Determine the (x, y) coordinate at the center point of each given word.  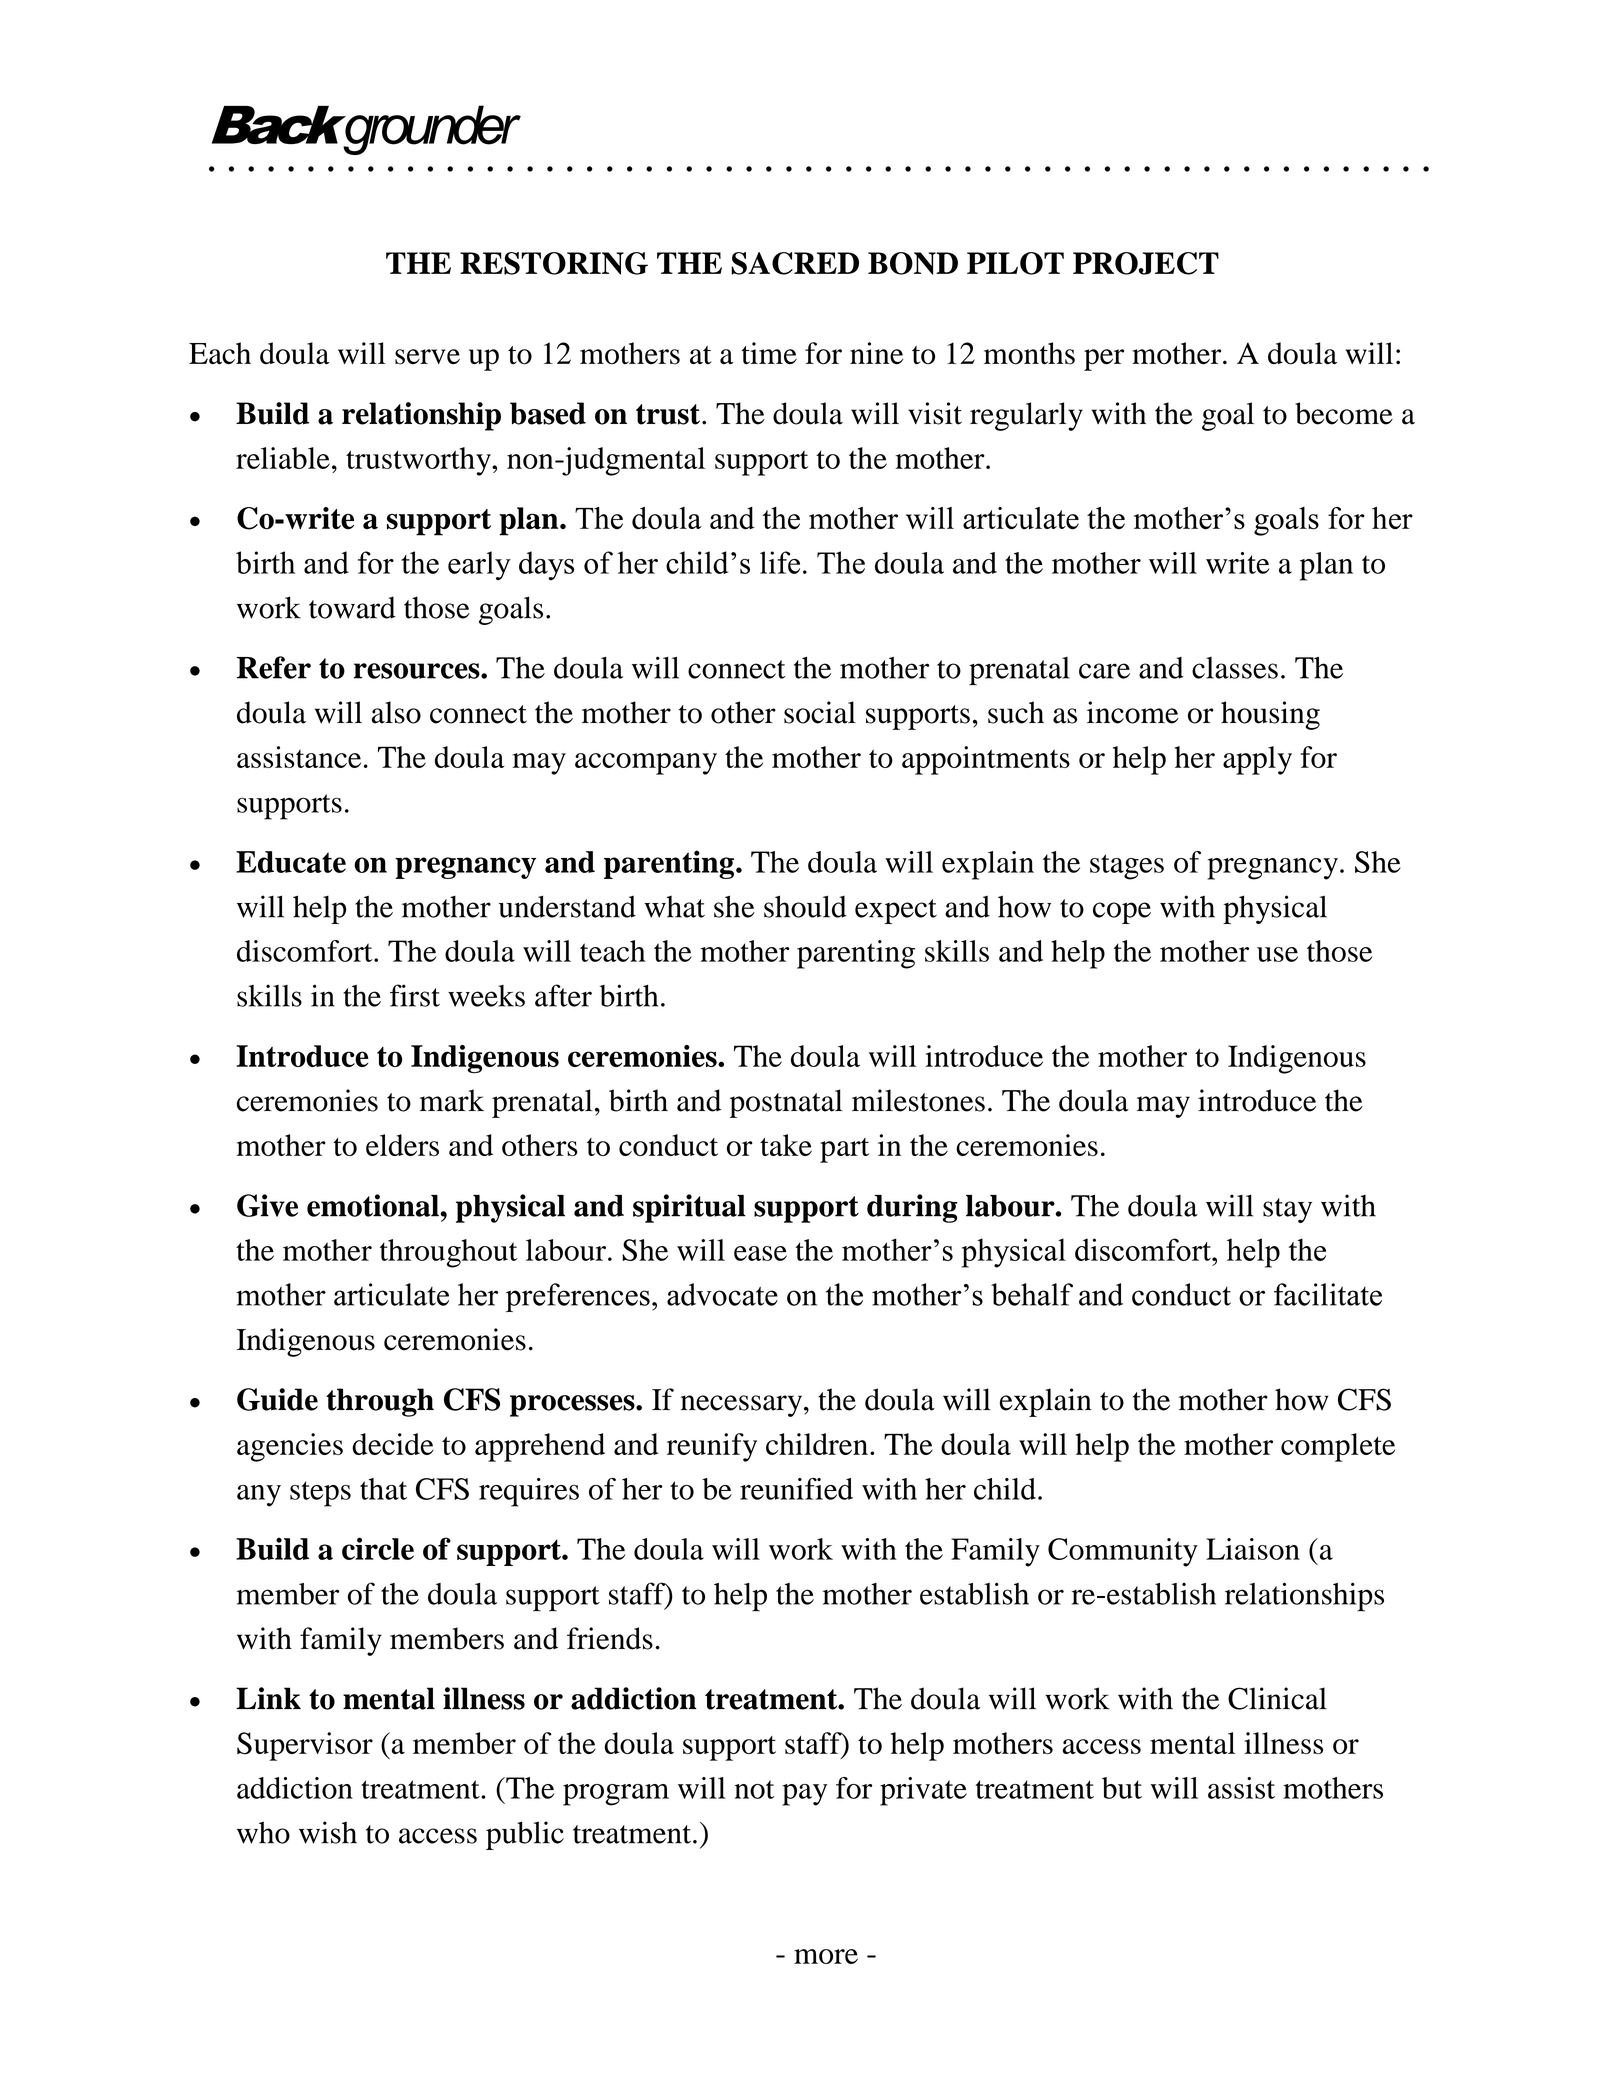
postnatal (786, 1103)
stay (1287, 1210)
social (820, 712)
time (769, 353)
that (383, 1489)
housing (1270, 715)
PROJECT (1146, 263)
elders (402, 1145)
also (396, 712)
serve (427, 357)
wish (328, 1832)
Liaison (1253, 1549)
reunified (796, 1489)
